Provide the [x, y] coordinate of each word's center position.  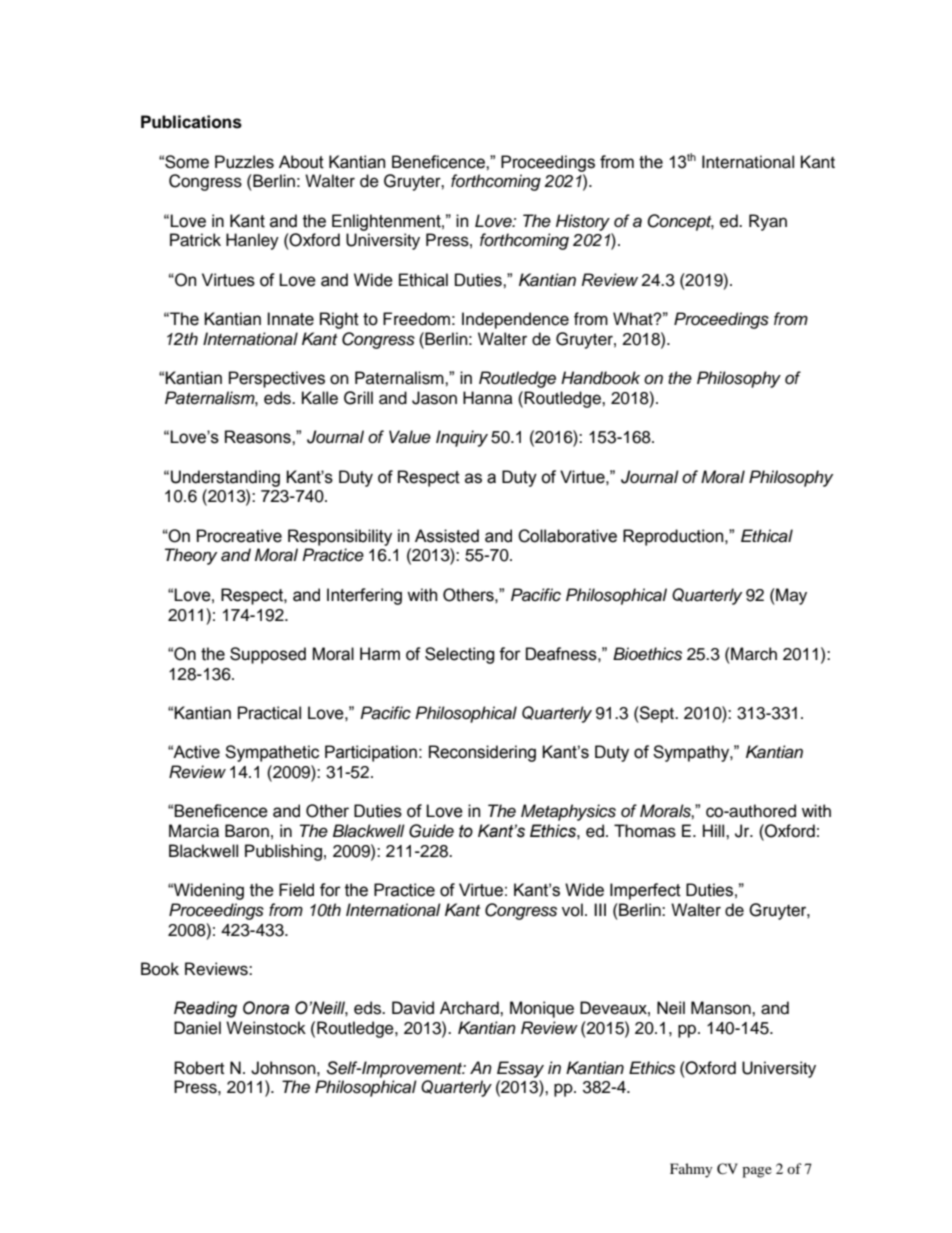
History [583, 222]
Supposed [268, 655]
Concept [680, 222]
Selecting [460, 655]
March [753, 654]
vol [572, 910]
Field [296, 890]
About [301, 162]
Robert [199, 1068]
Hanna [488, 398]
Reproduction [674, 537]
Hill [715, 830]
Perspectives [277, 379]
